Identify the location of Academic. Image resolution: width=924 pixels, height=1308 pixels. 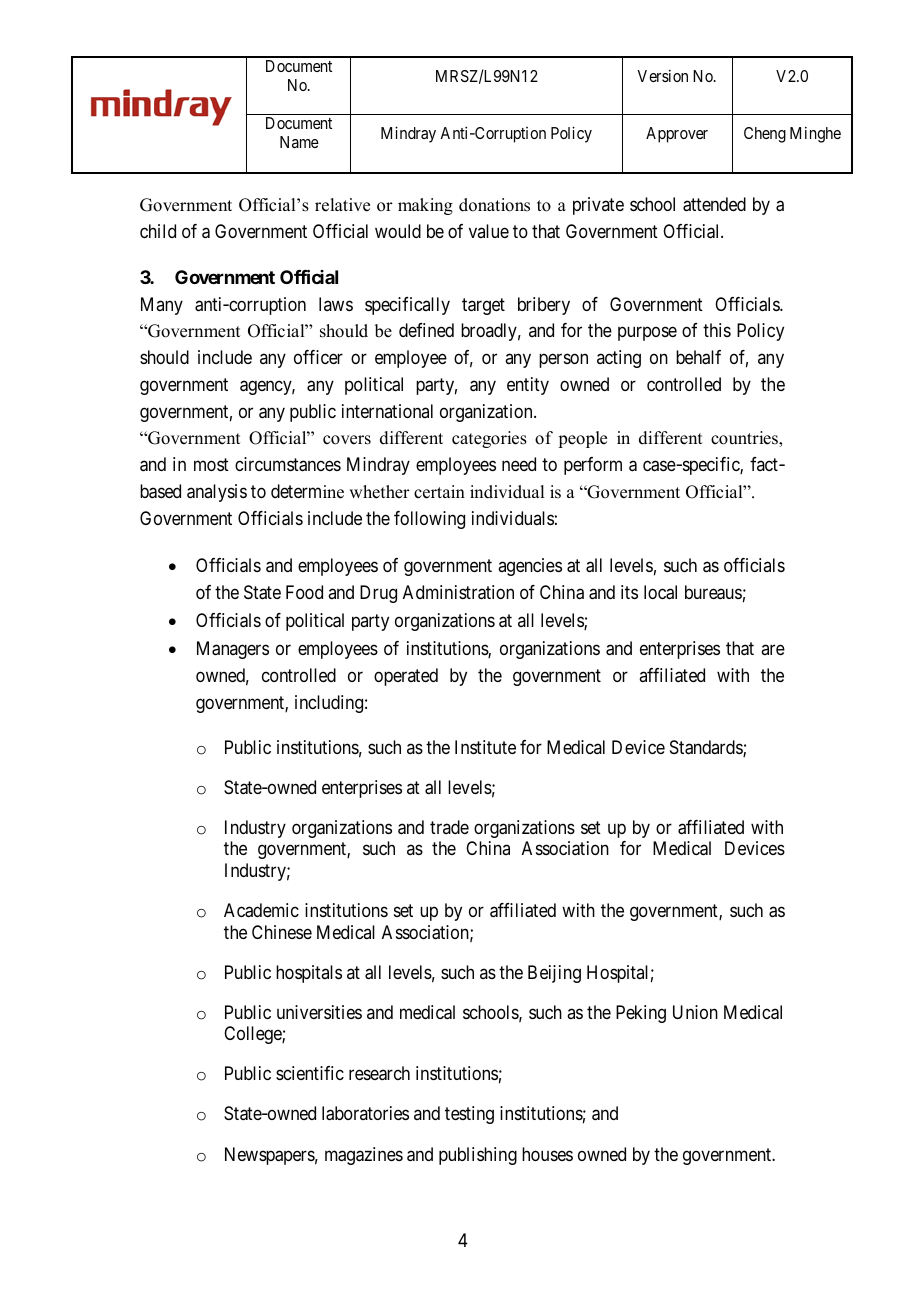
(261, 910).
